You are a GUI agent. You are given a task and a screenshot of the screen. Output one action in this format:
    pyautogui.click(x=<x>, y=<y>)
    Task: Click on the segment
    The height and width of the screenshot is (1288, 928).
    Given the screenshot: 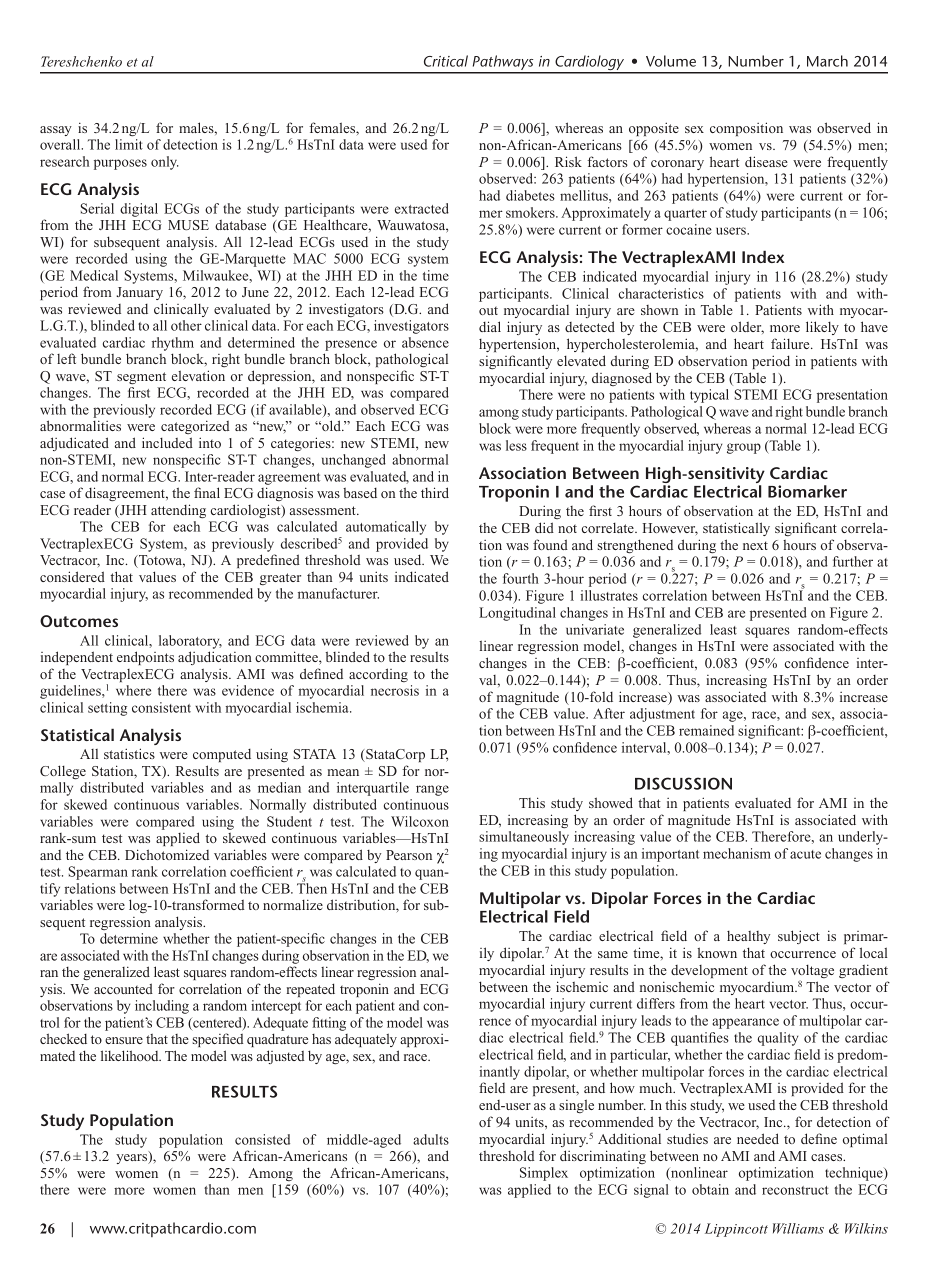 What is the action you would take?
    pyautogui.click(x=141, y=378)
